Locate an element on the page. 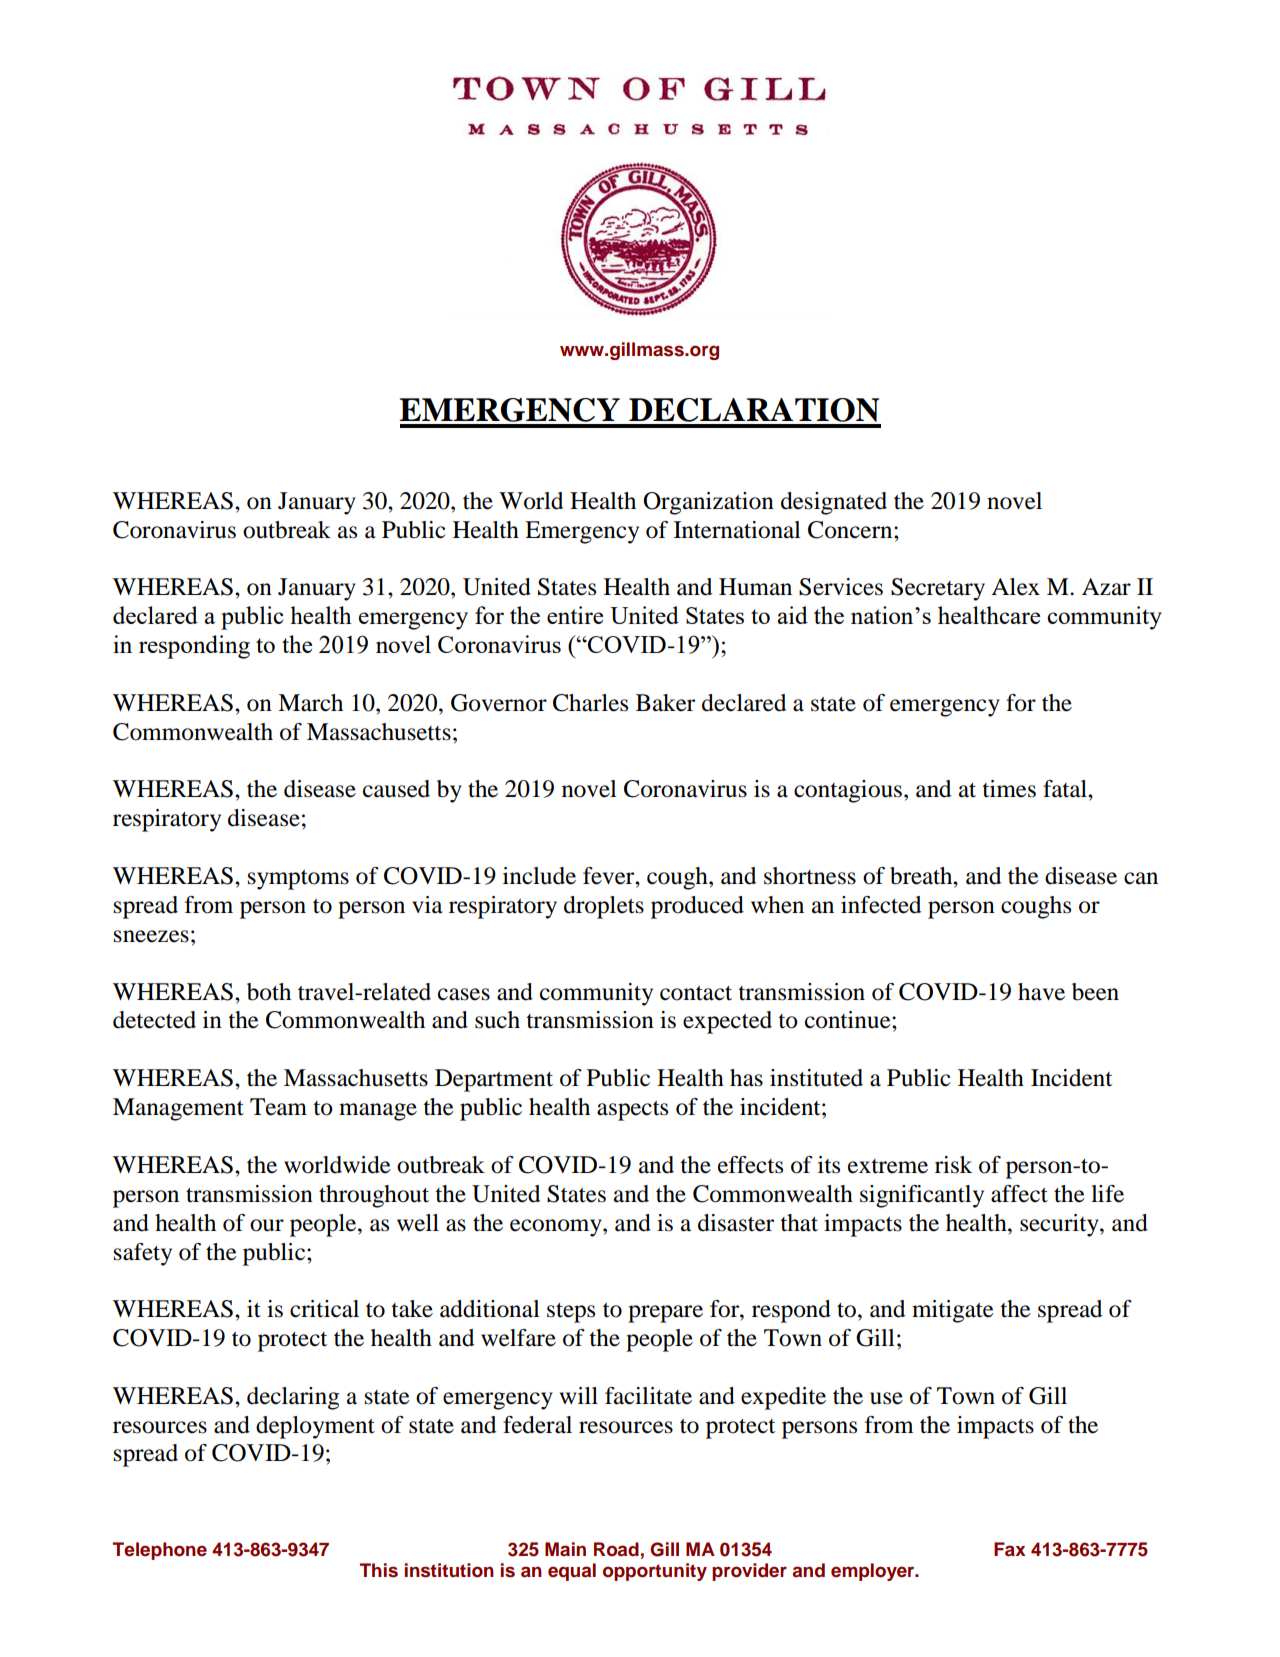 The width and height of the page is (1280, 1657). Road is located at coordinates (616, 1549).
